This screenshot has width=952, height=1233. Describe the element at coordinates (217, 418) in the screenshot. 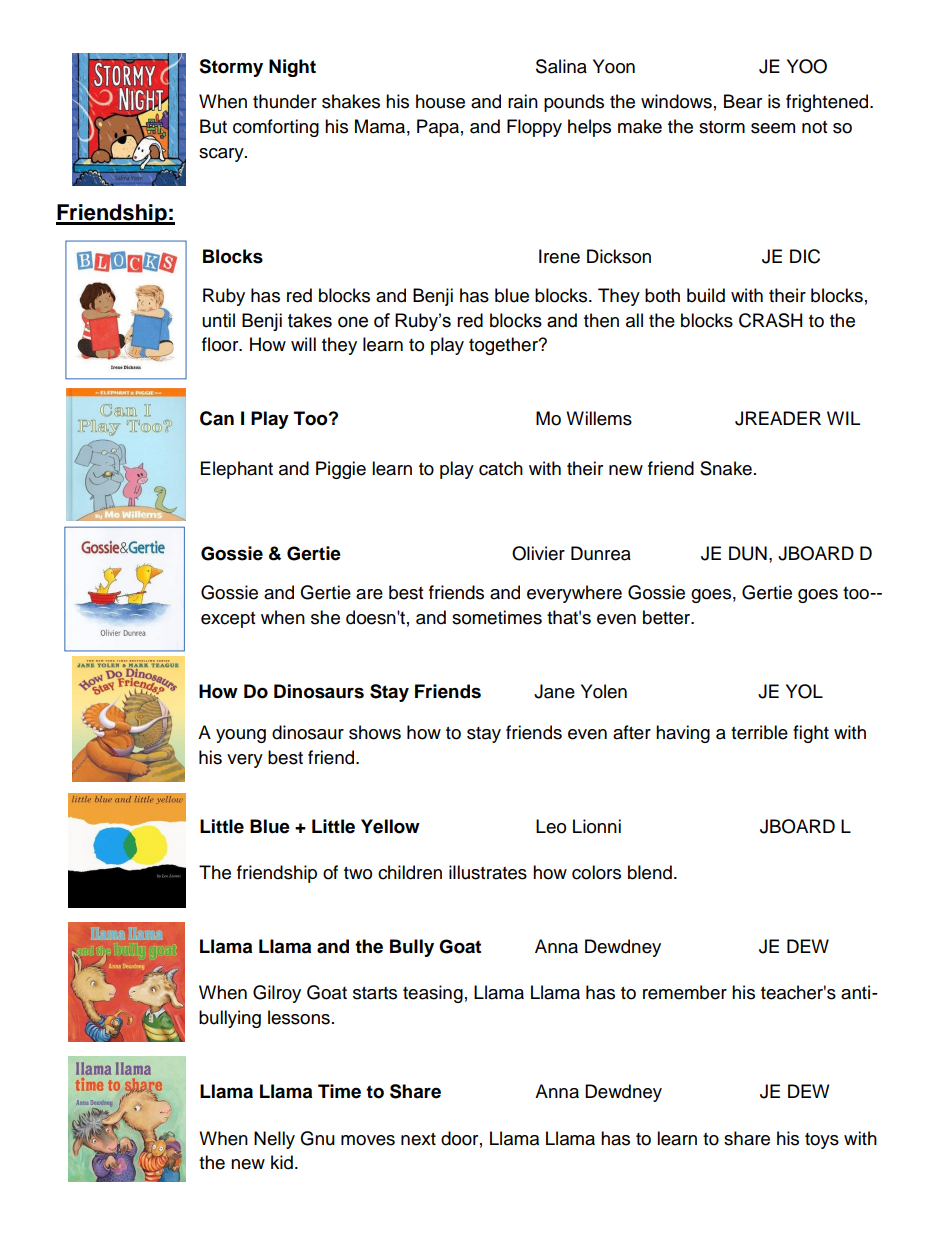

I see `Can` at that location.
